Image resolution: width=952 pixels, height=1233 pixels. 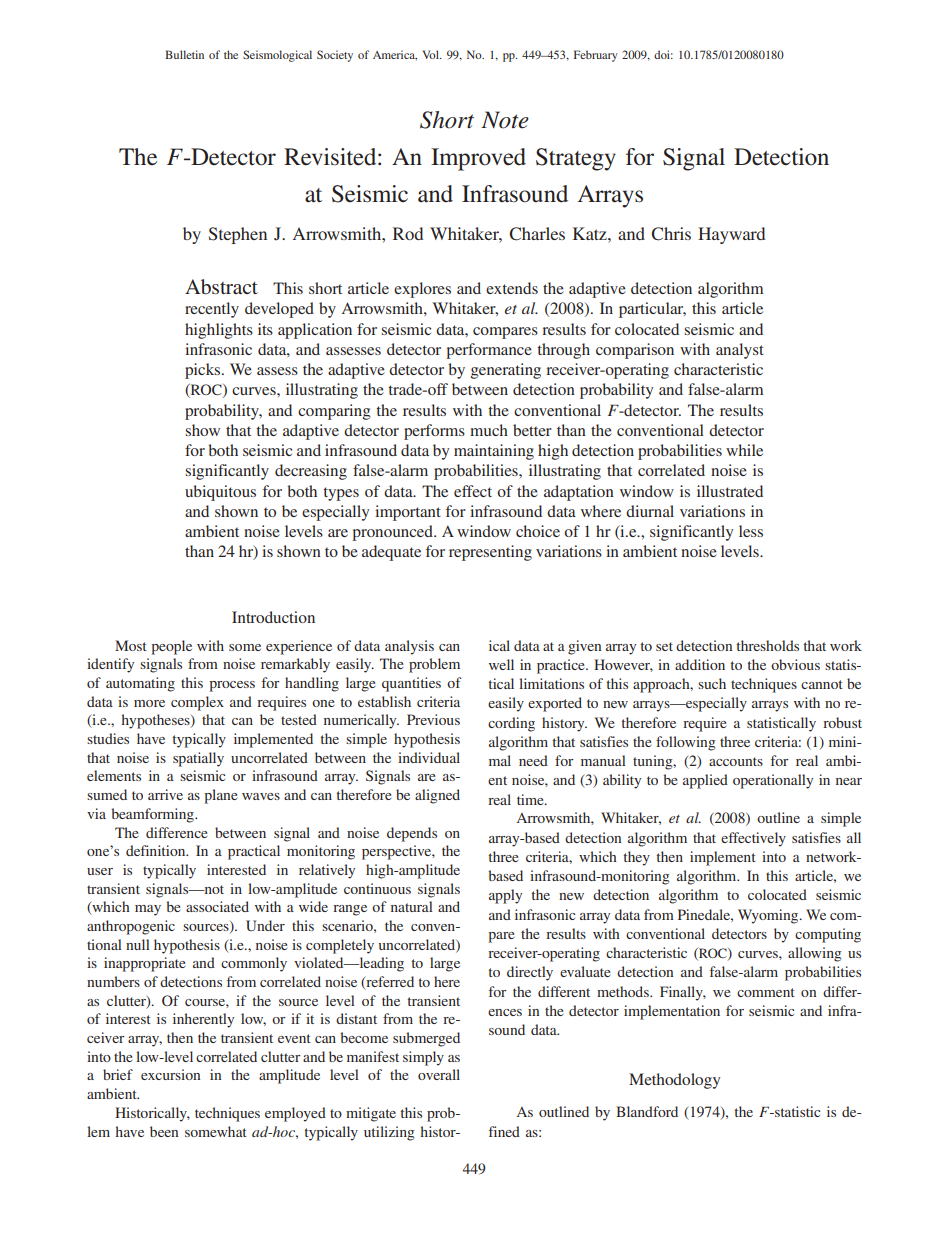 I want to click on depends, so click(x=412, y=834).
